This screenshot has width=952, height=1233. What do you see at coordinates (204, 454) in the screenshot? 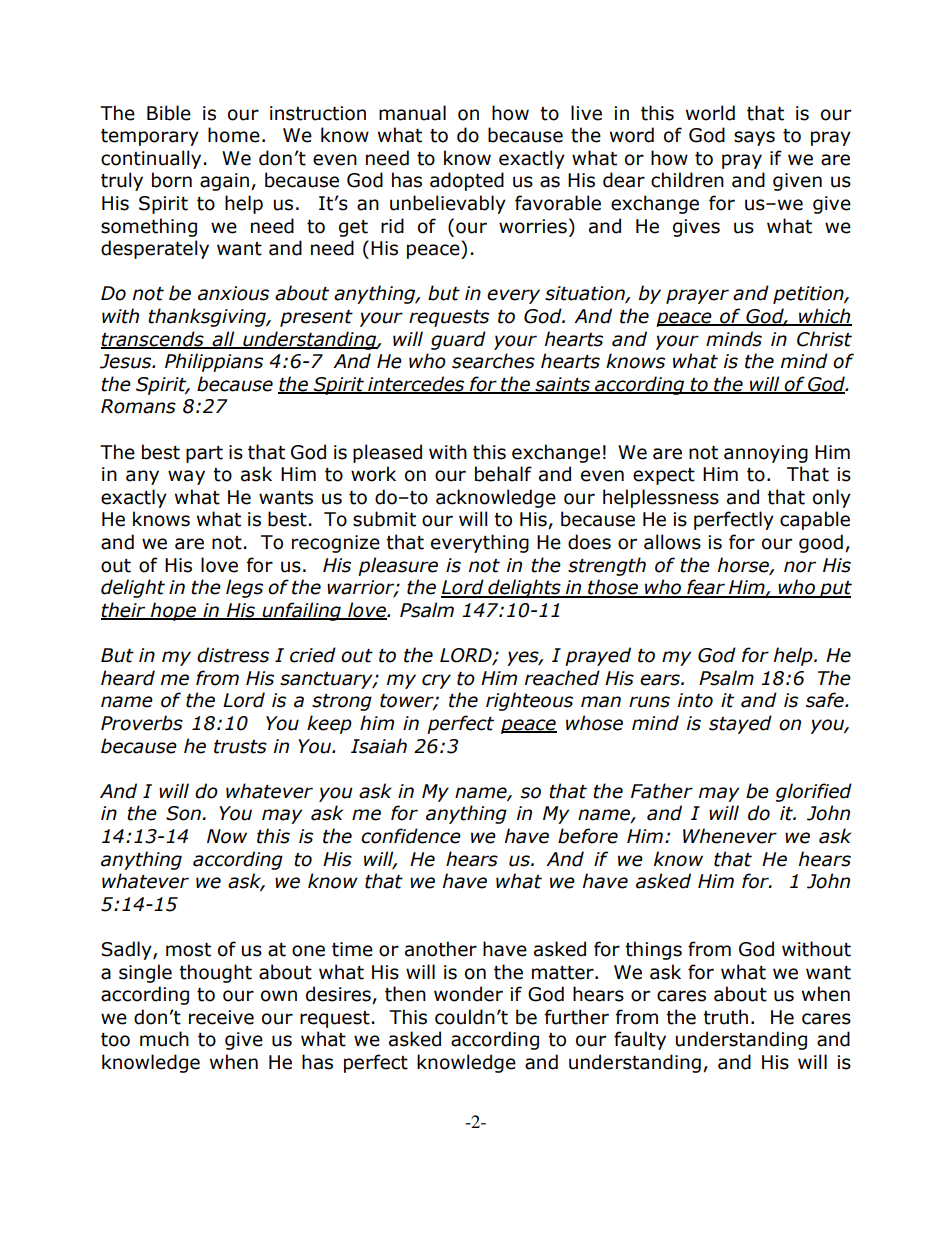
I see `part` at bounding box center [204, 454].
